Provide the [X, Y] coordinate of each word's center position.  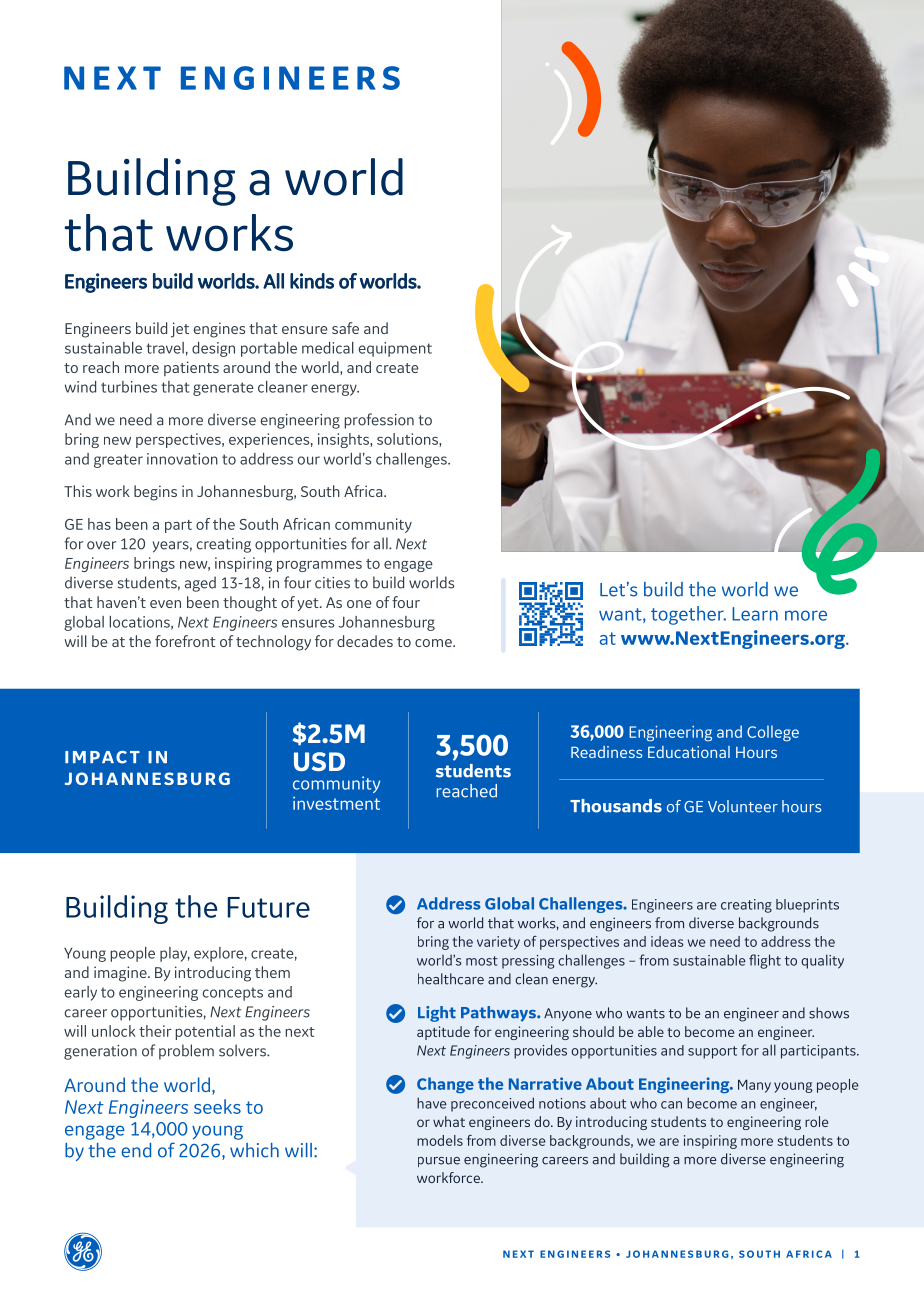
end [136, 1150]
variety [498, 943]
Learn [755, 614]
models [440, 1140]
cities [332, 583]
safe [345, 328]
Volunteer [743, 806]
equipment [395, 349]
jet [180, 330]
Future [268, 907]
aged [200, 584]
